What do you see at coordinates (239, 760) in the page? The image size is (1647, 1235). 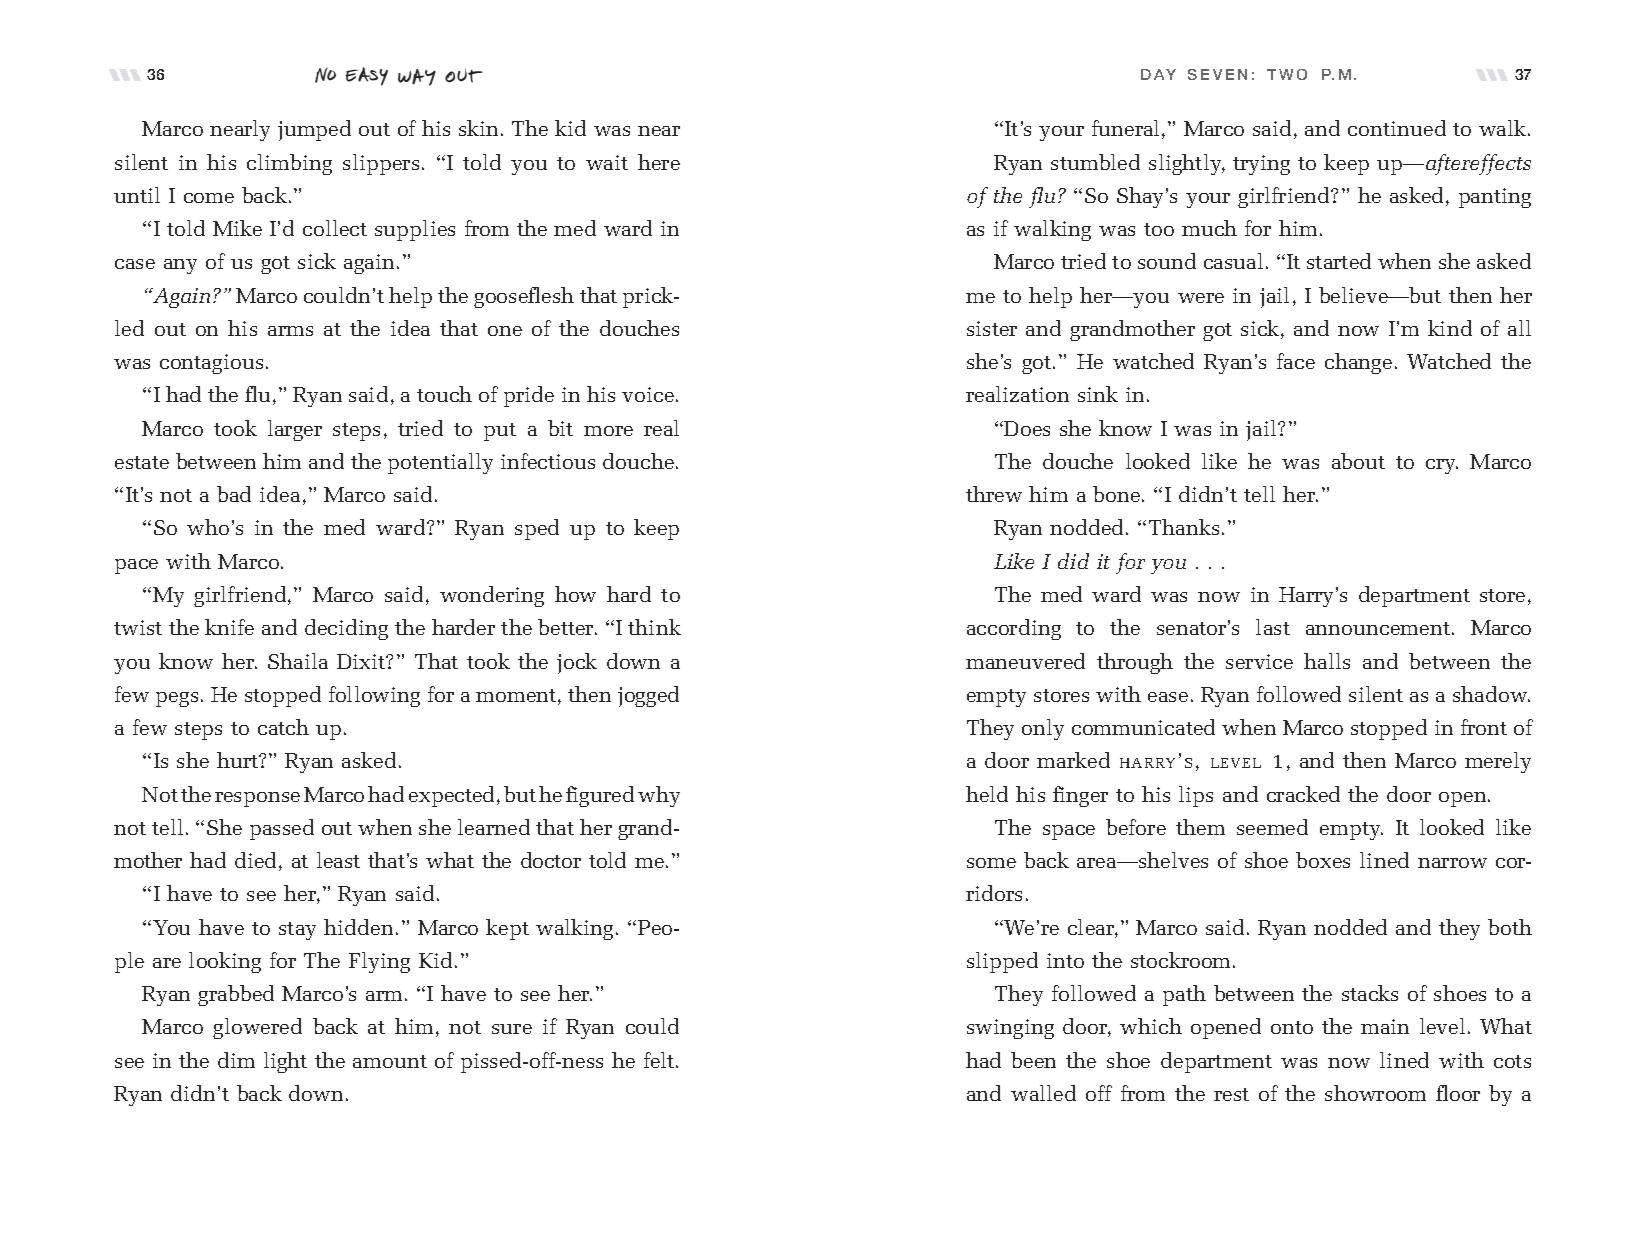 I see `hurt` at bounding box center [239, 760].
